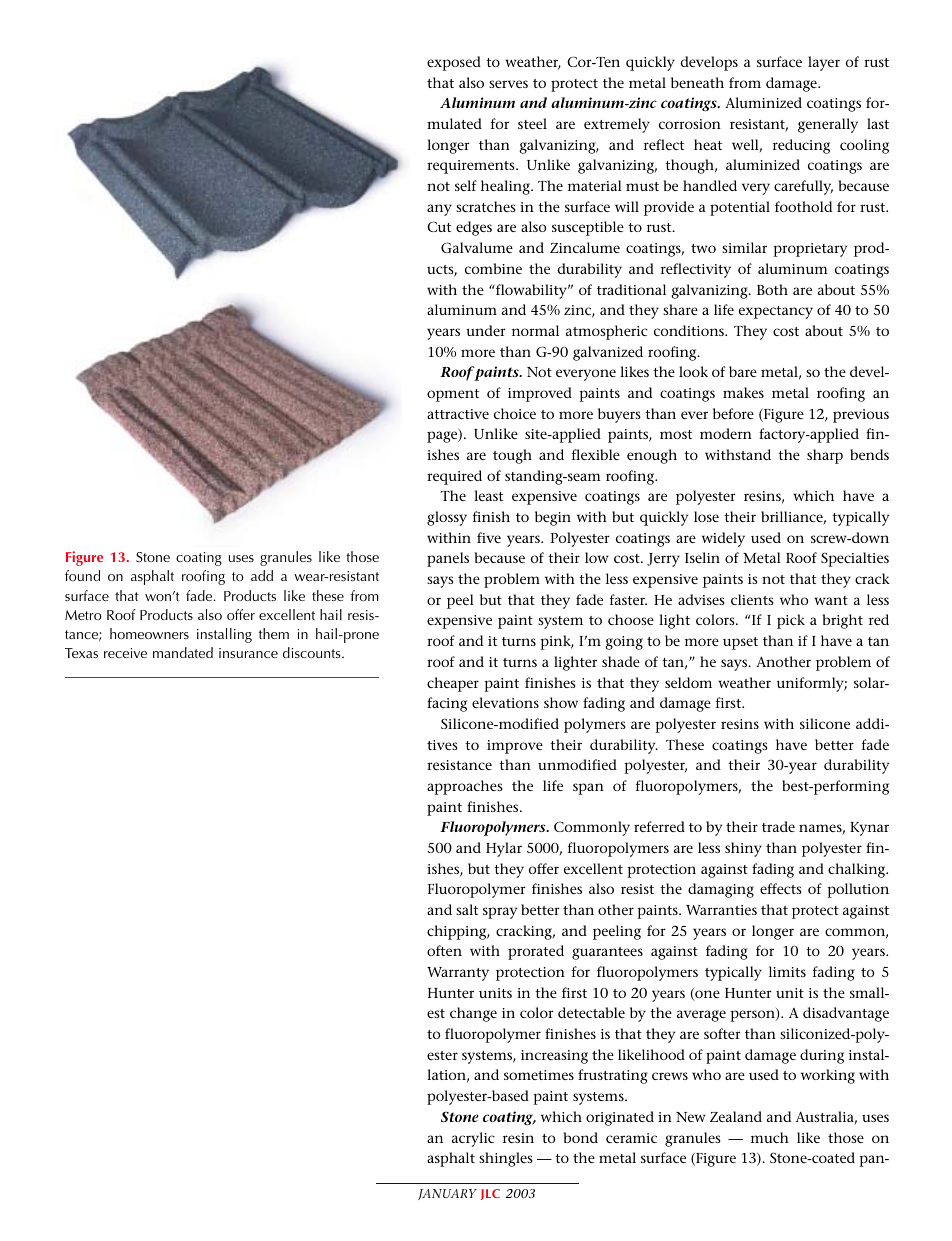  I want to click on sharp, so click(825, 456).
